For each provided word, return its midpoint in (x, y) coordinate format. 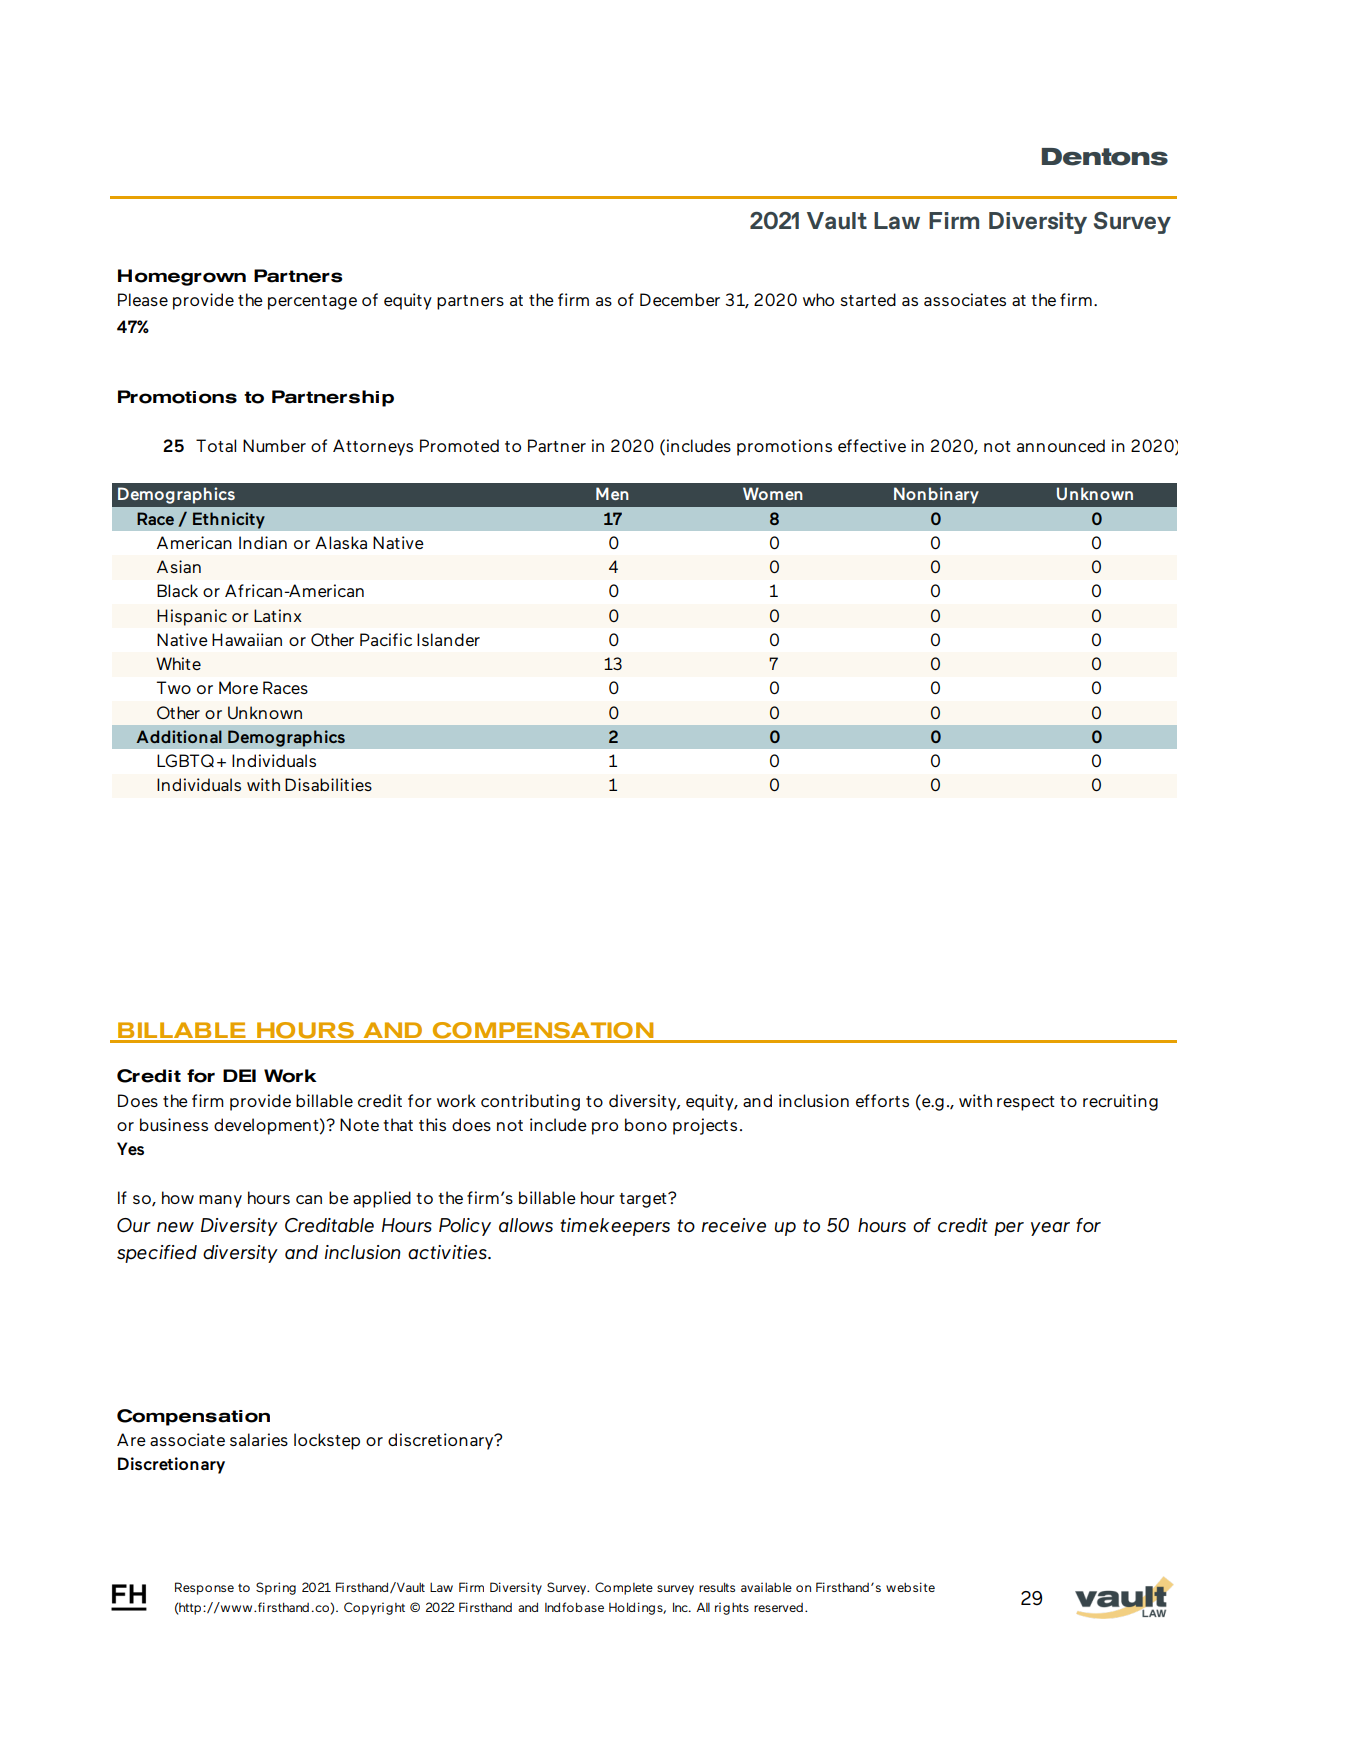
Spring (276, 1588)
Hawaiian (247, 639)
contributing (530, 1102)
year (1050, 1229)
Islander (448, 639)
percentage (312, 302)
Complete (624, 1588)
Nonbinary (936, 495)
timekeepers (615, 1227)
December (680, 299)
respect (1026, 1103)
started (868, 299)
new (175, 1227)
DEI (239, 1075)
